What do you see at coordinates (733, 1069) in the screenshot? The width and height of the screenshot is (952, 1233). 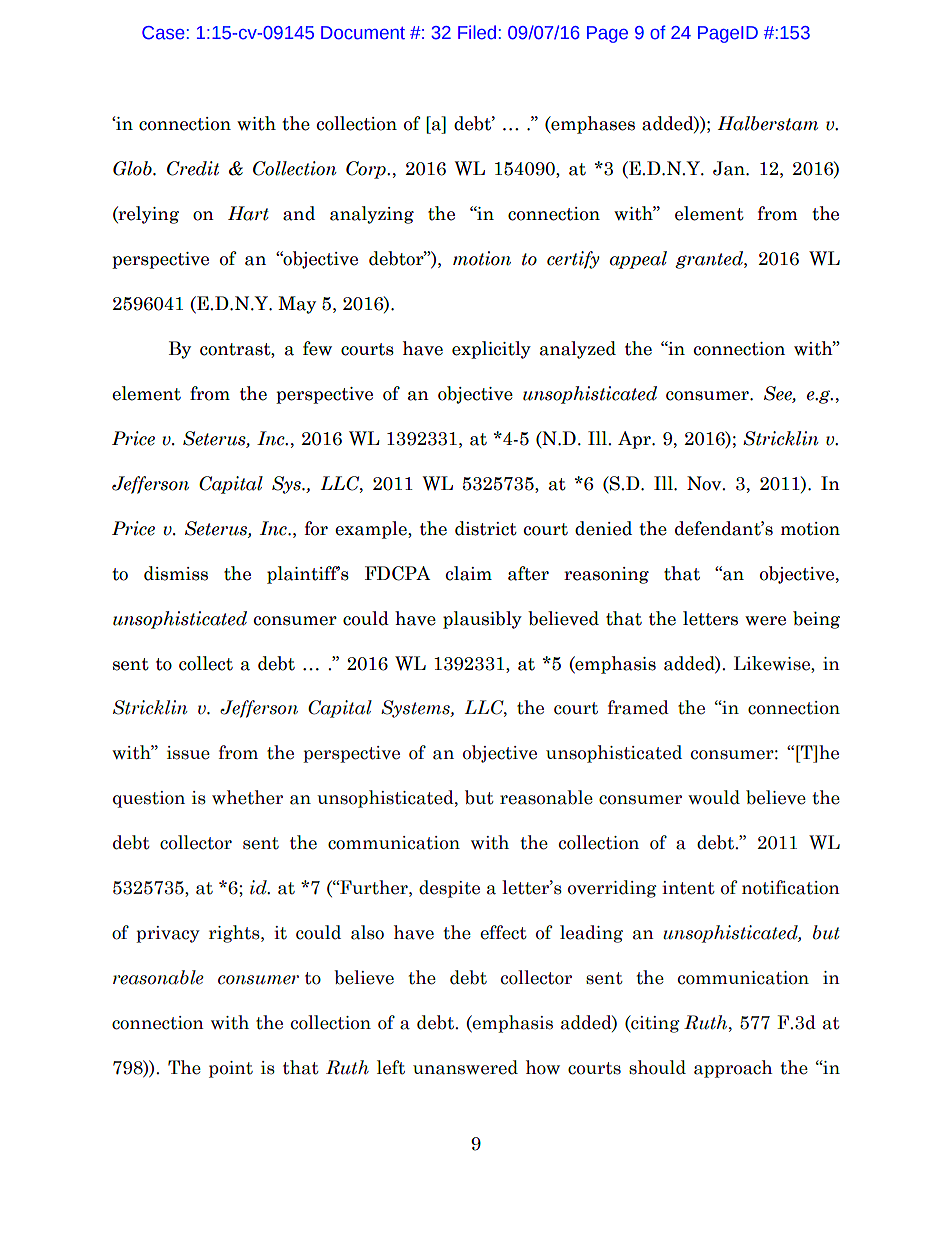 I see `approach` at bounding box center [733, 1069].
